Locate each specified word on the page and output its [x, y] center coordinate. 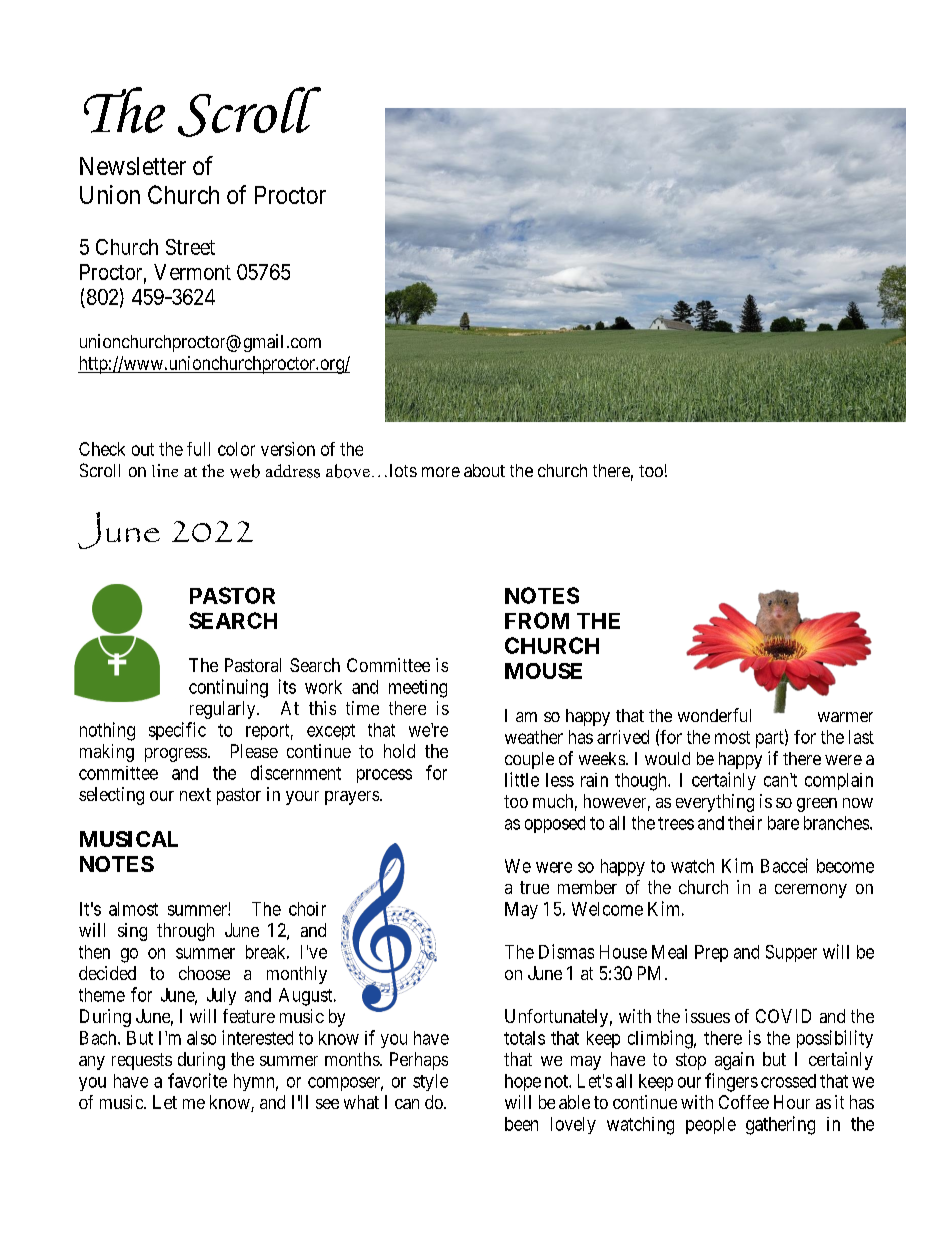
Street [190, 247]
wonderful [714, 715]
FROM [537, 620]
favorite [197, 1080]
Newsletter [133, 166]
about [484, 470]
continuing [228, 688]
